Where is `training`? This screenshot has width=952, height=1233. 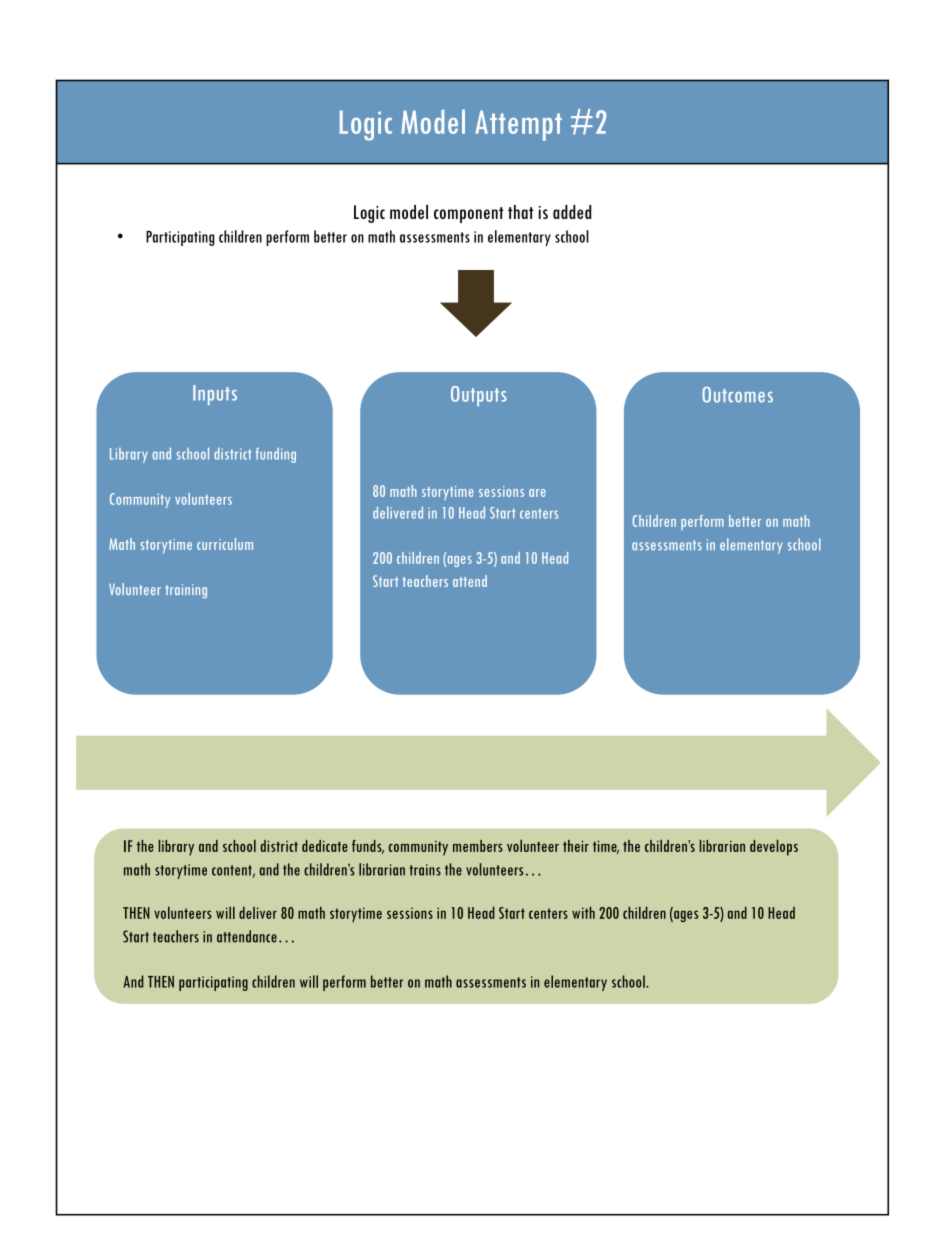
training is located at coordinates (186, 591).
